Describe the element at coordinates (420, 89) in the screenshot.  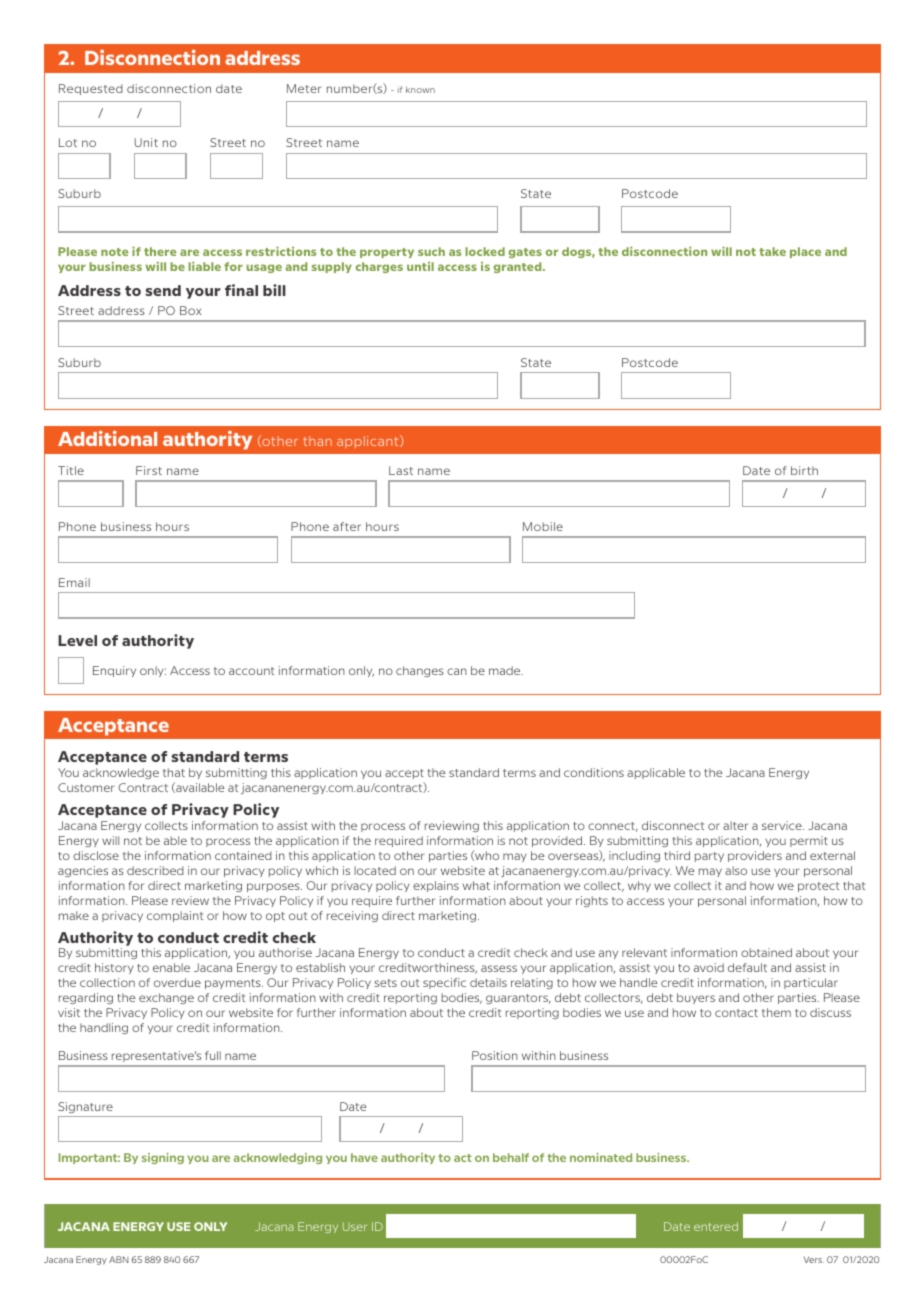
I see `known` at that location.
